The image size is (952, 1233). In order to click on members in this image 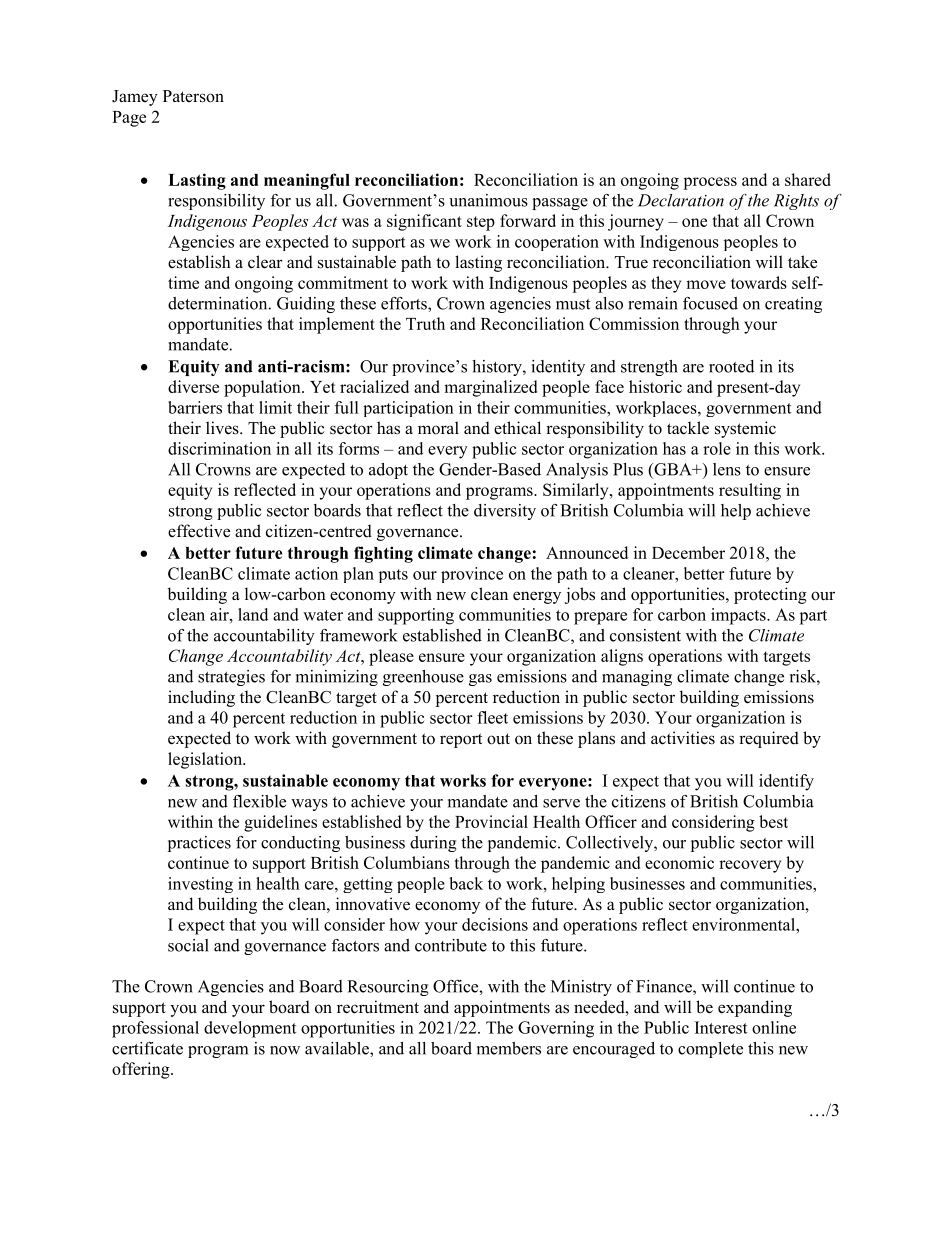, I will do `click(509, 1048)`.
